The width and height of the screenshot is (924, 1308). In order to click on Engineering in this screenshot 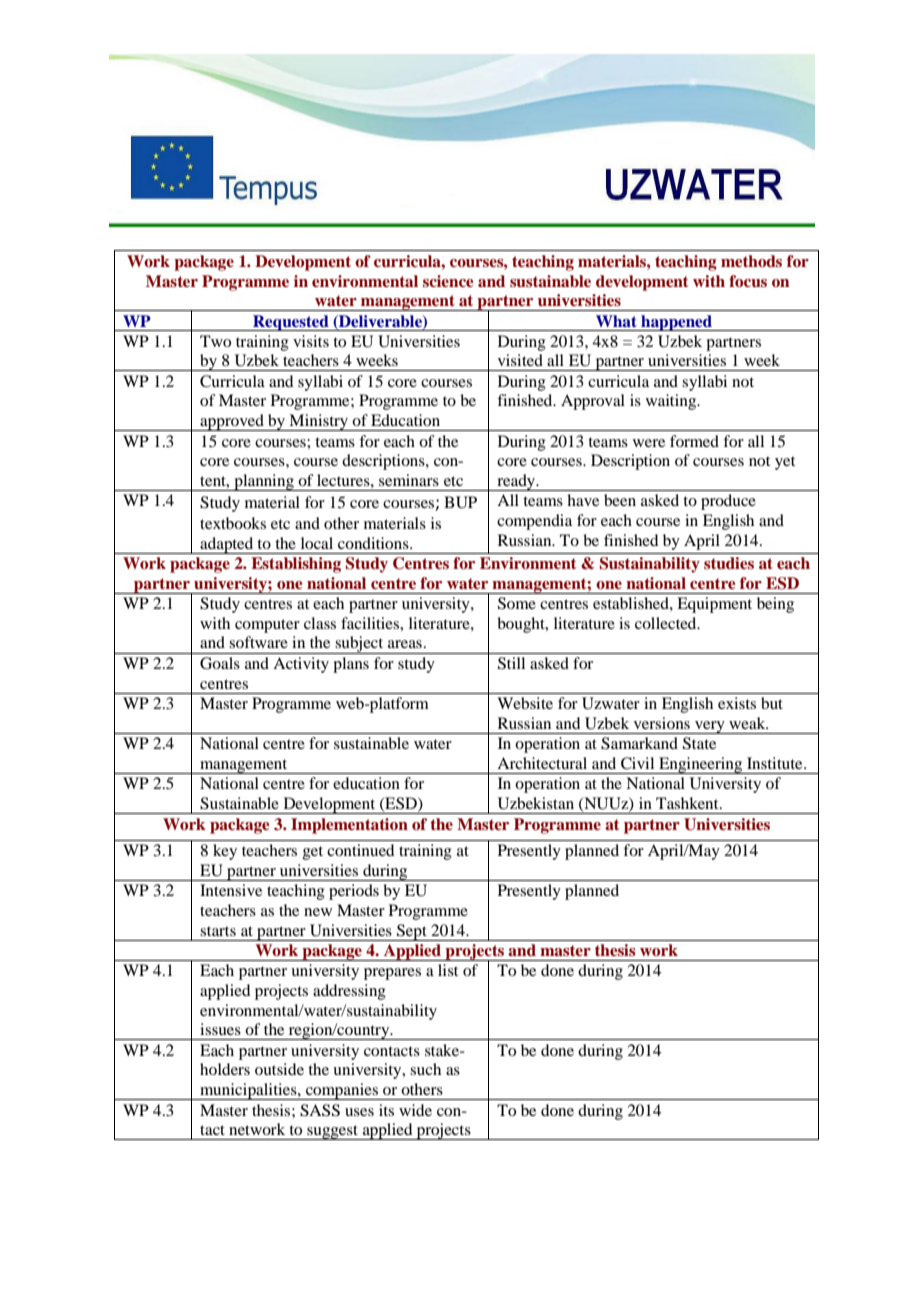, I will do `click(701, 765)`.
